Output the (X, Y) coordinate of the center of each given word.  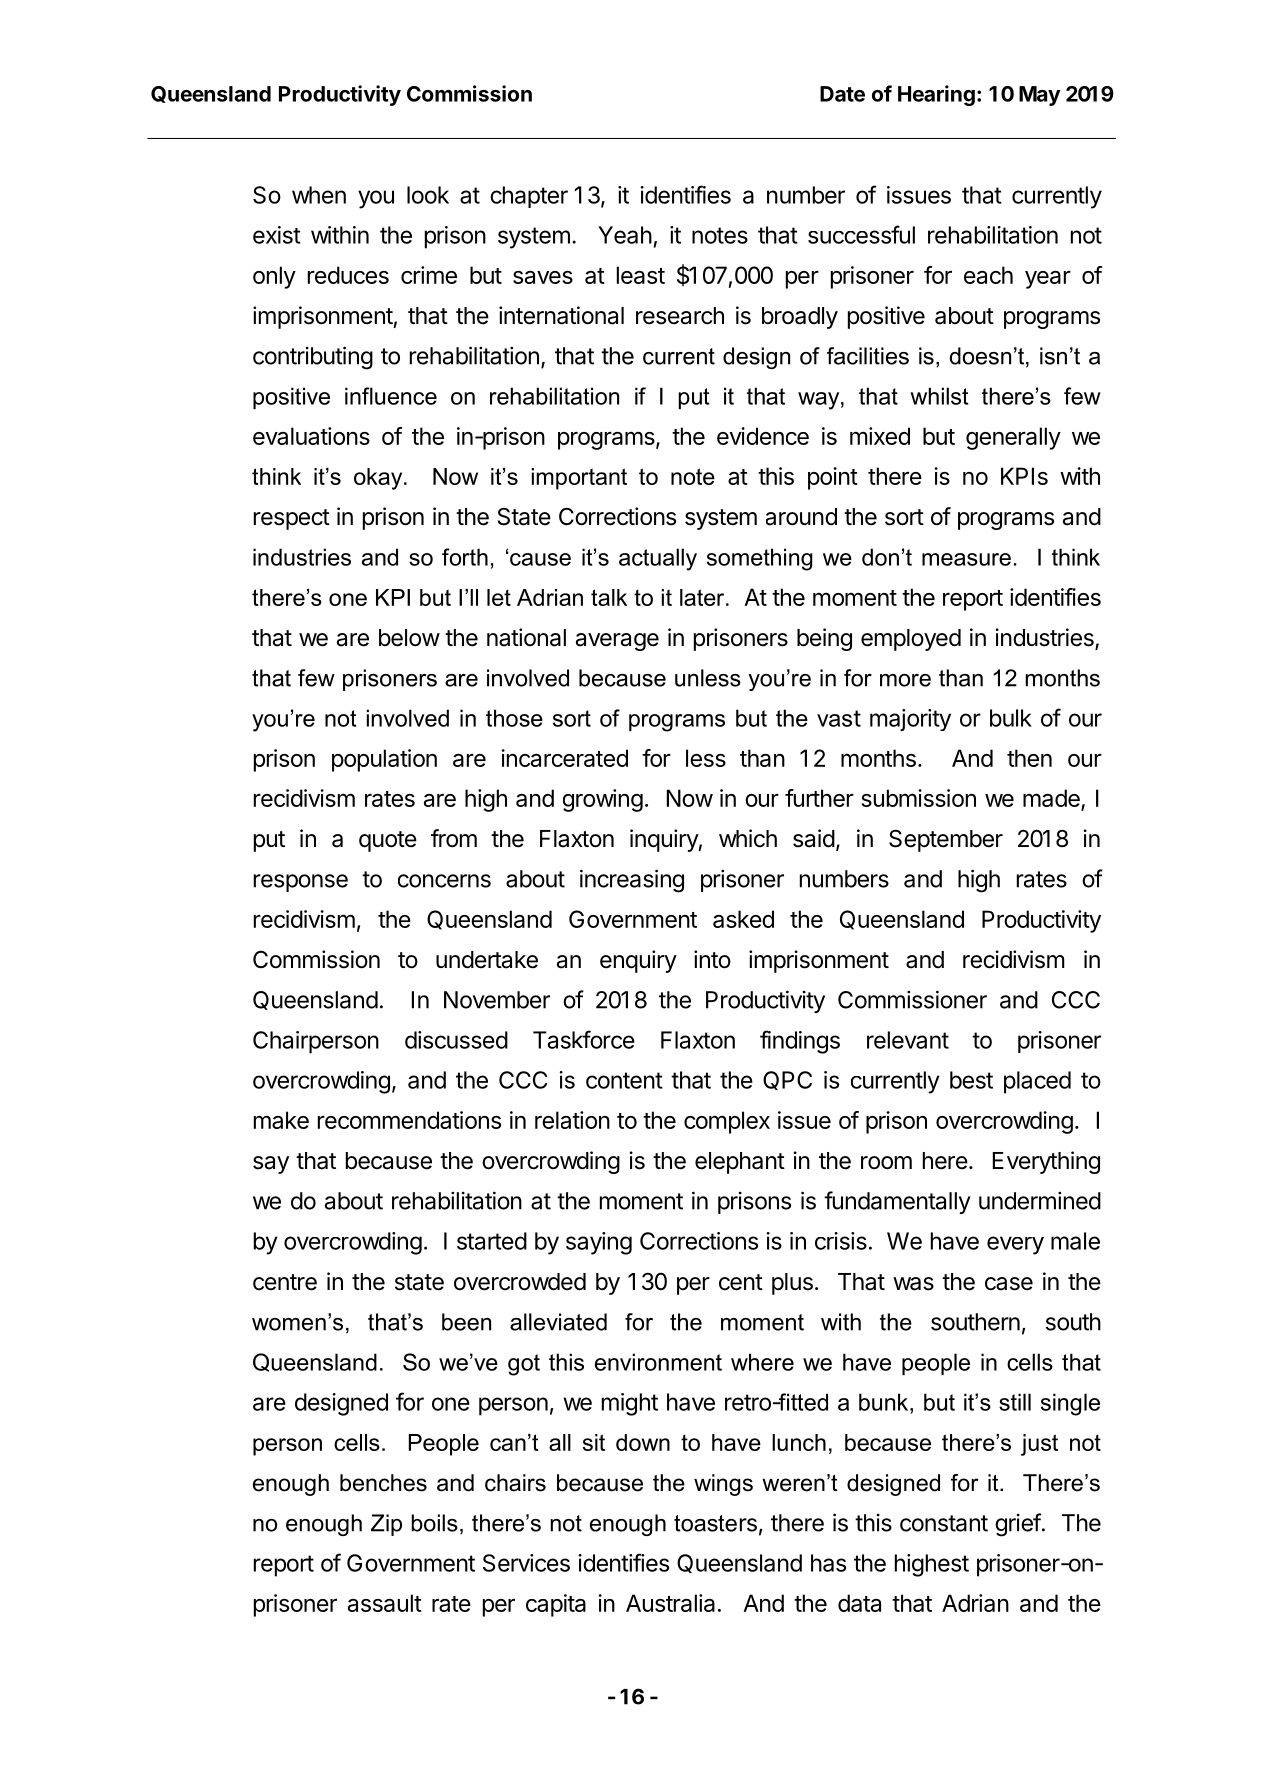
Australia (670, 1603)
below (409, 638)
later (703, 597)
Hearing (936, 95)
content (624, 1080)
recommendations (409, 1120)
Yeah (625, 235)
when (319, 195)
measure (966, 559)
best (971, 1080)
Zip (386, 1525)
